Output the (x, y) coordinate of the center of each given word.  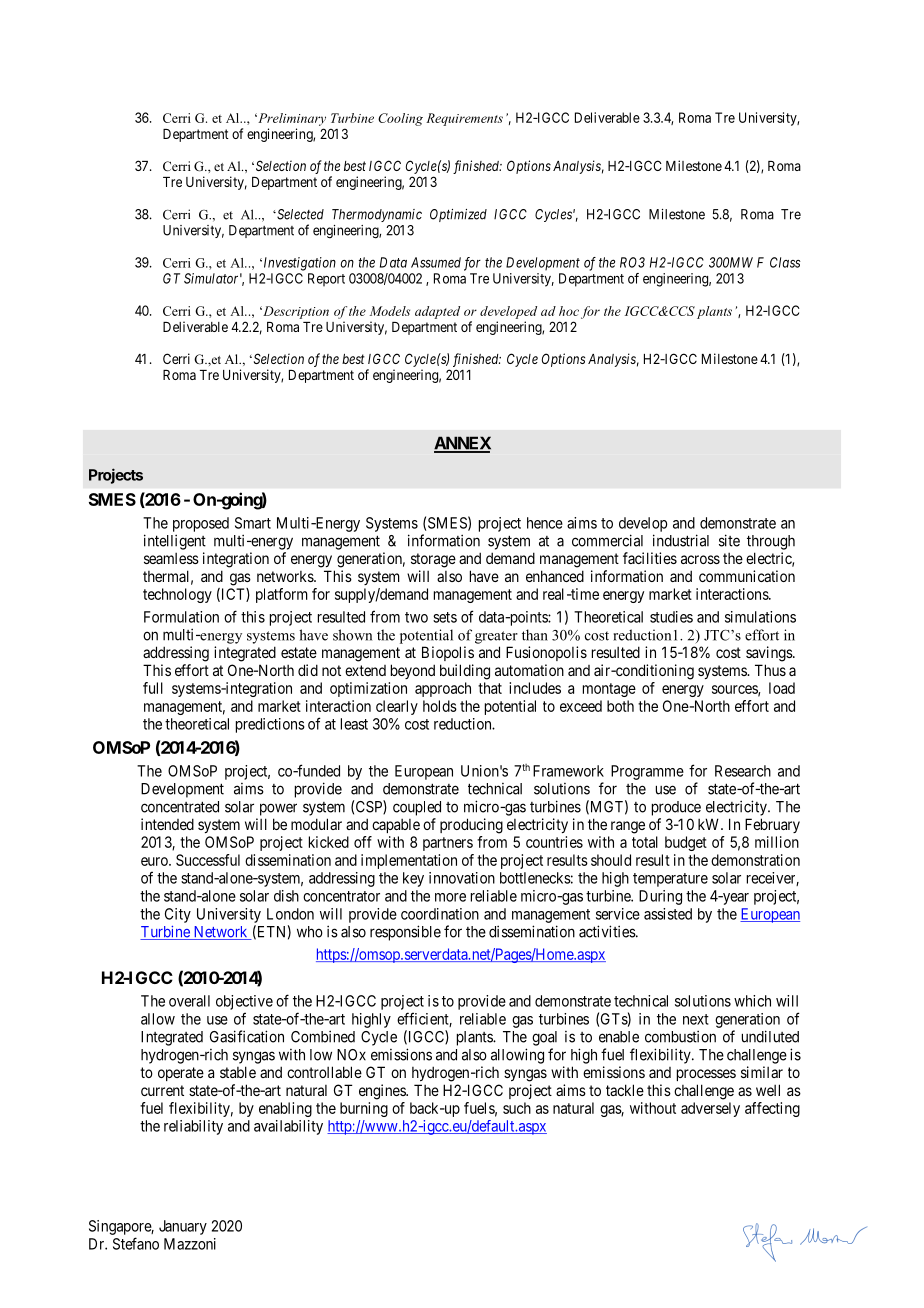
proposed (201, 524)
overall (189, 1001)
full (153, 688)
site (729, 540)
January (183, 1227)
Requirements (464, 119)
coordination (440, 914)
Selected (299, 214)
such (517, 1108)
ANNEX (462, 444)
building (465, 672)
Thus (770, 670)
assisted (668, 914)
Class (785, 262)
